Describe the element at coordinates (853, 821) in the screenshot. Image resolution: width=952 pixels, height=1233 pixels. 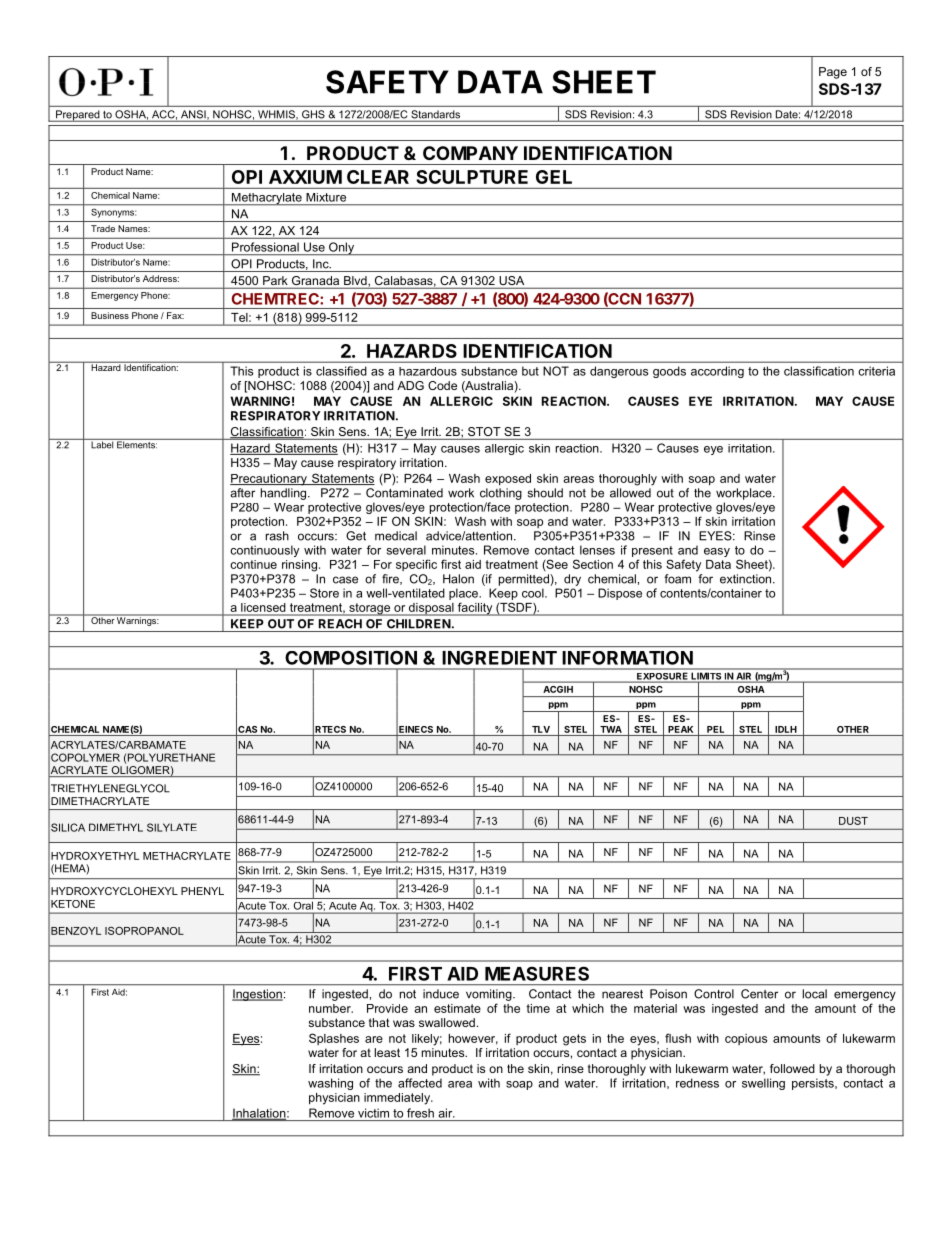
I see `DUST` at that location.
